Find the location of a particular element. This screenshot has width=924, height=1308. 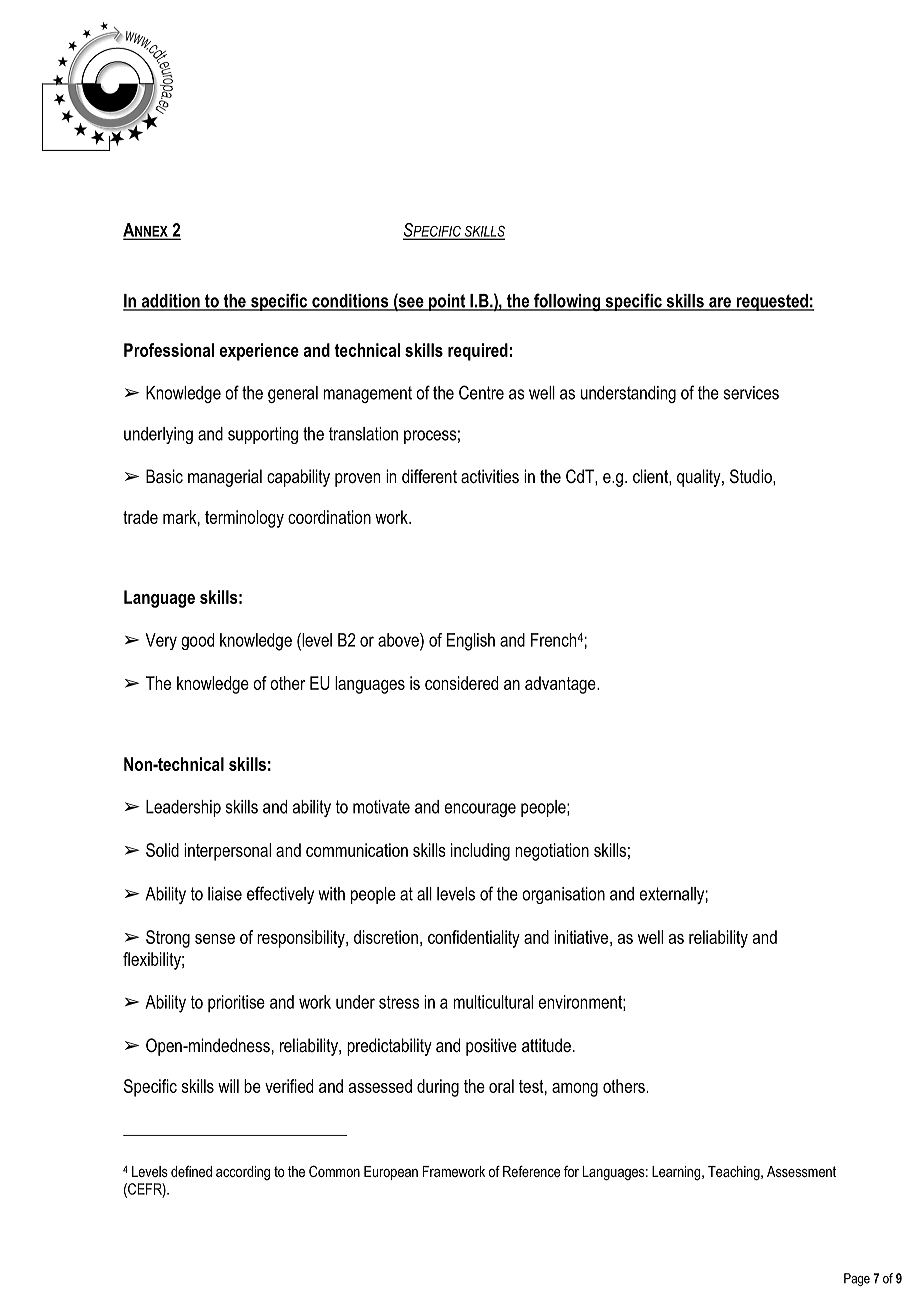

English is located at coordinates (471, 642).
